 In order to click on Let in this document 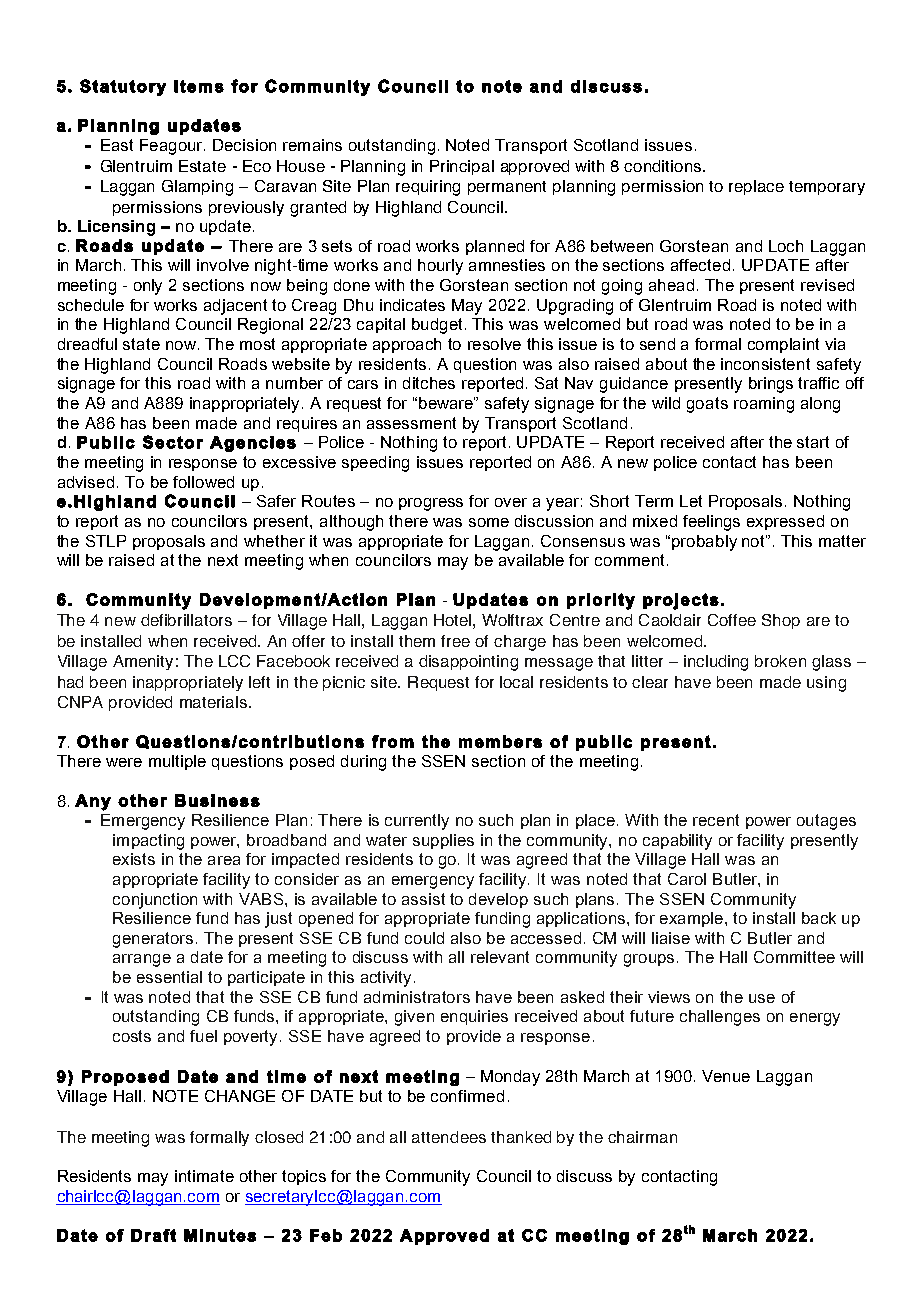, I will do `click(691, 501)`.
